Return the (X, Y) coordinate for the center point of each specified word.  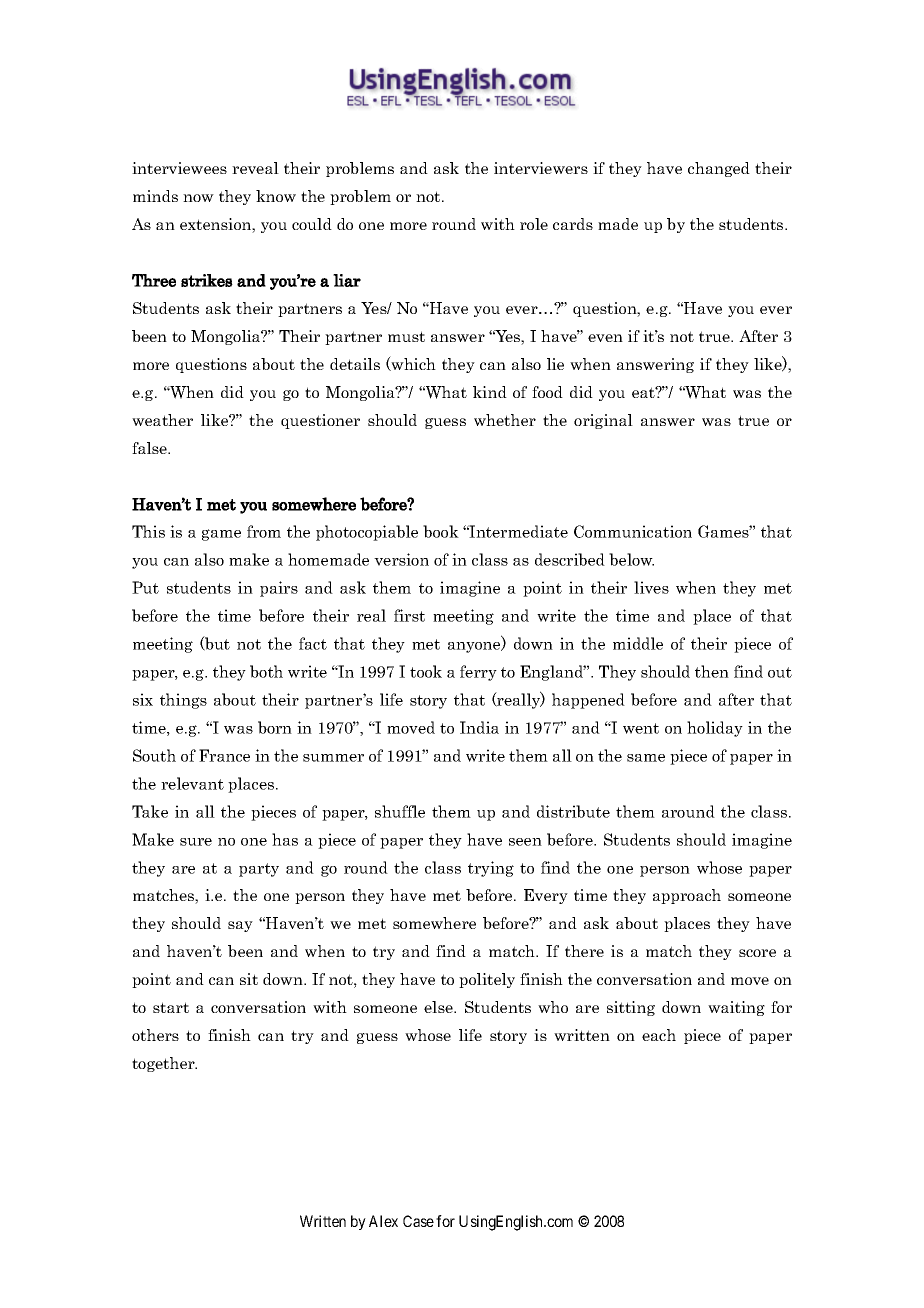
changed (719, 169)
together (164, 1064)
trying (491, 869)
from (264, 531)
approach (687, 896)
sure (196, 842)
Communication (633, 531)
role (534, 224)
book (441, 531)
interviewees (179, 168)
